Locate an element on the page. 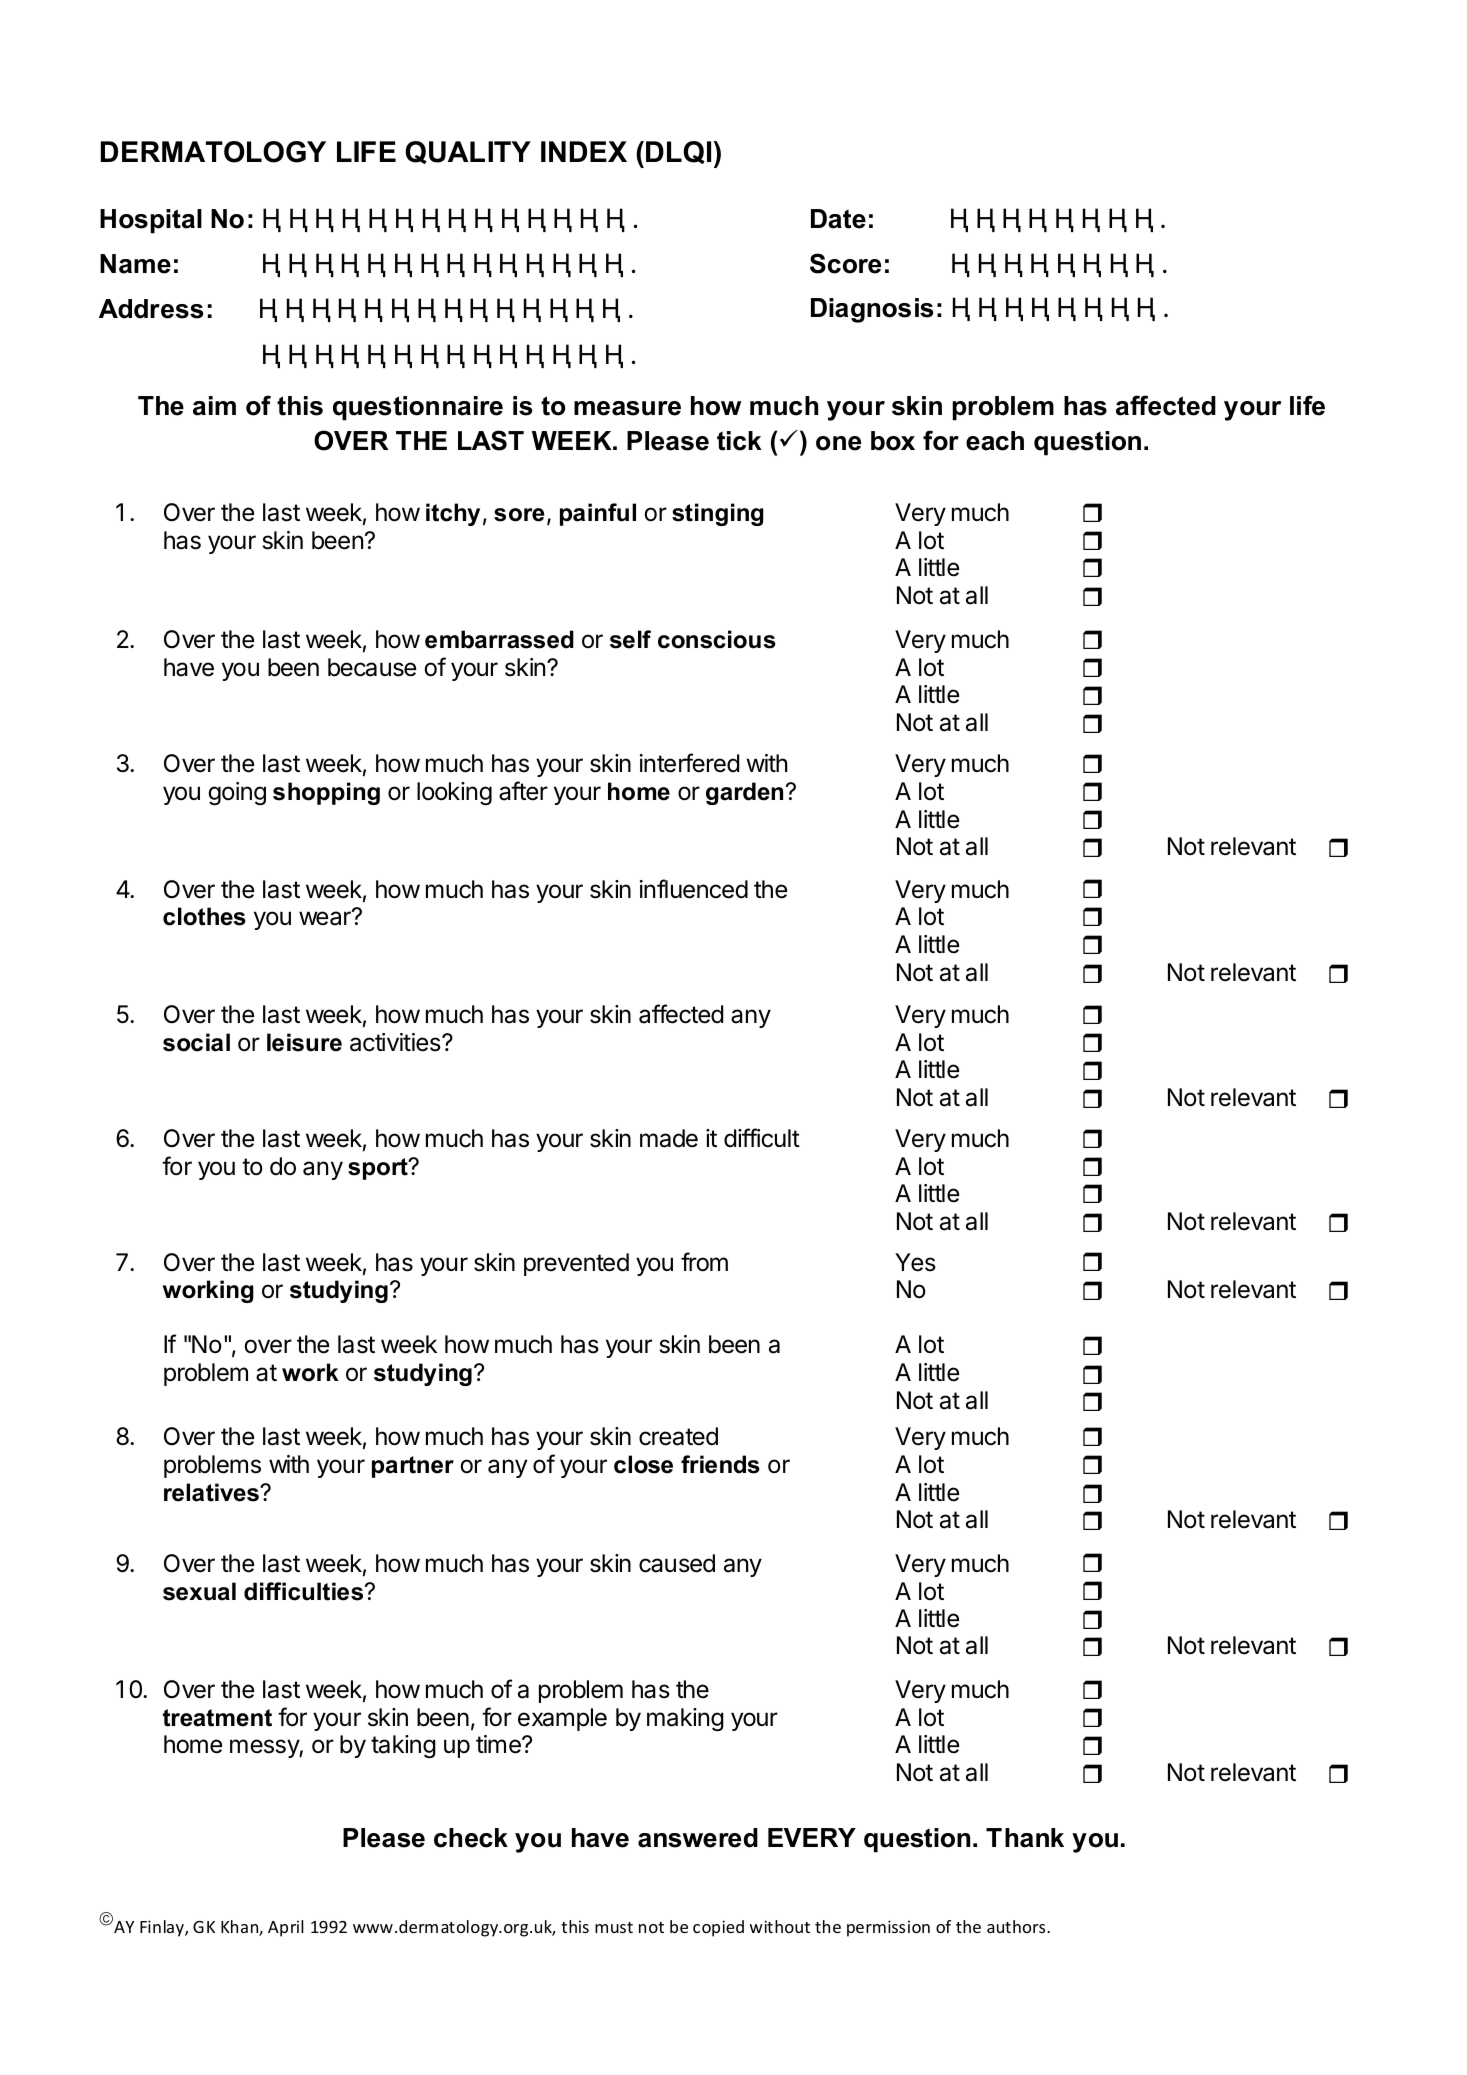 This page has width=1467, height=2075. April is located at coordinates (286, 1928).
